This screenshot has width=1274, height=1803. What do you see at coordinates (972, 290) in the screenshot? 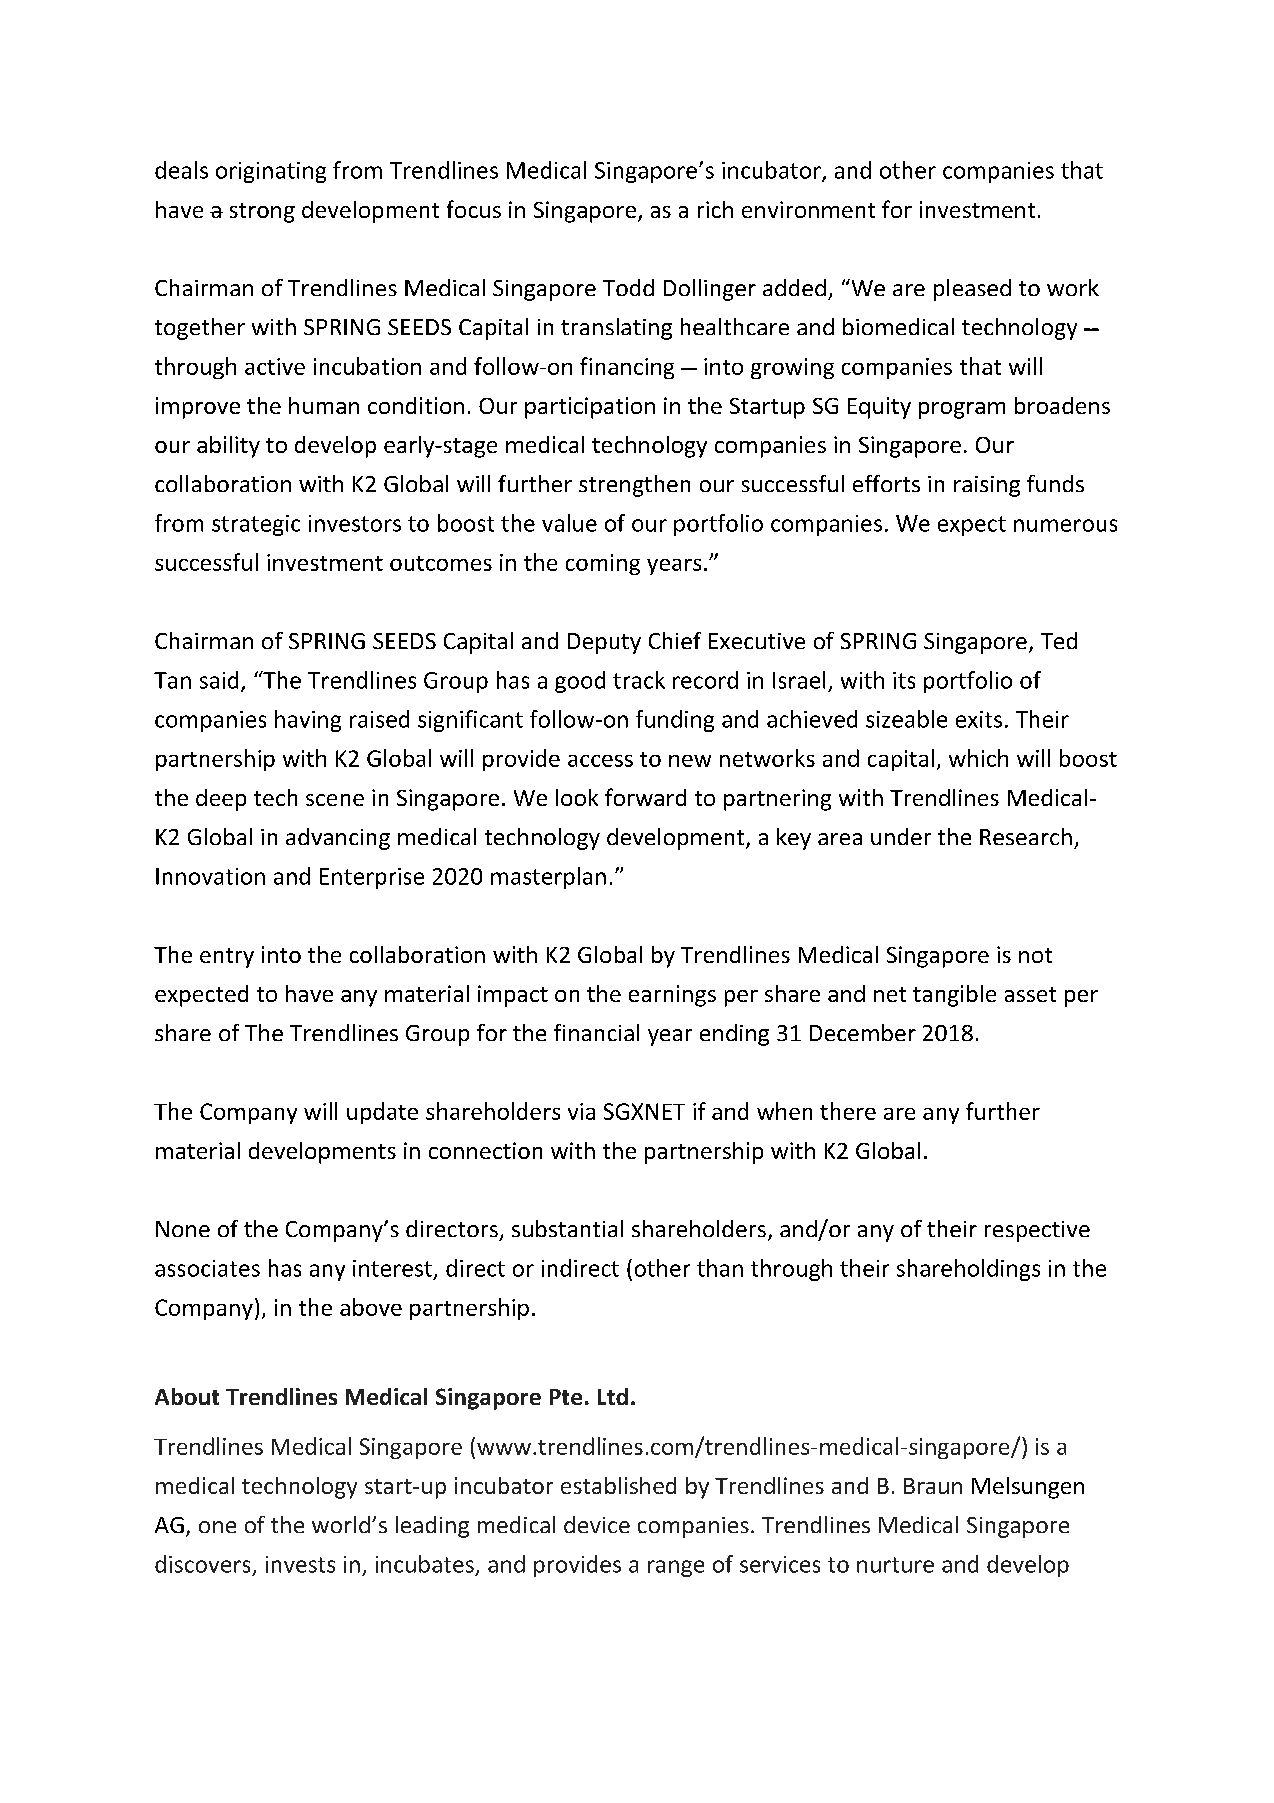
I see `pleased` at bounding box center [972, 290].
